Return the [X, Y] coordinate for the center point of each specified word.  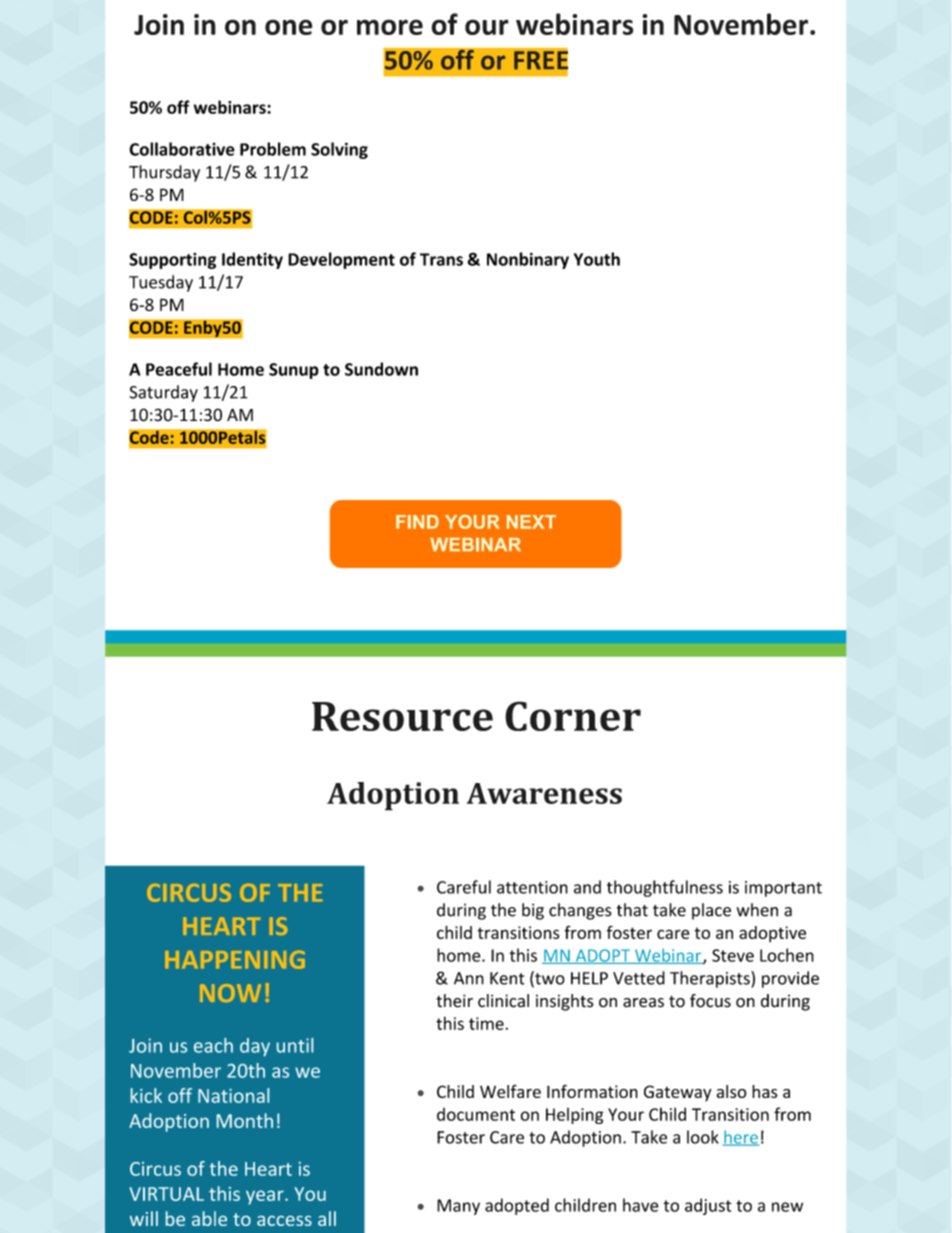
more [390, 27]
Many [458, 1207]
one [289, 27]
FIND [417, 522]
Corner [573, 716]
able [209, 1218]
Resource [402, 716]
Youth [597, 259]
